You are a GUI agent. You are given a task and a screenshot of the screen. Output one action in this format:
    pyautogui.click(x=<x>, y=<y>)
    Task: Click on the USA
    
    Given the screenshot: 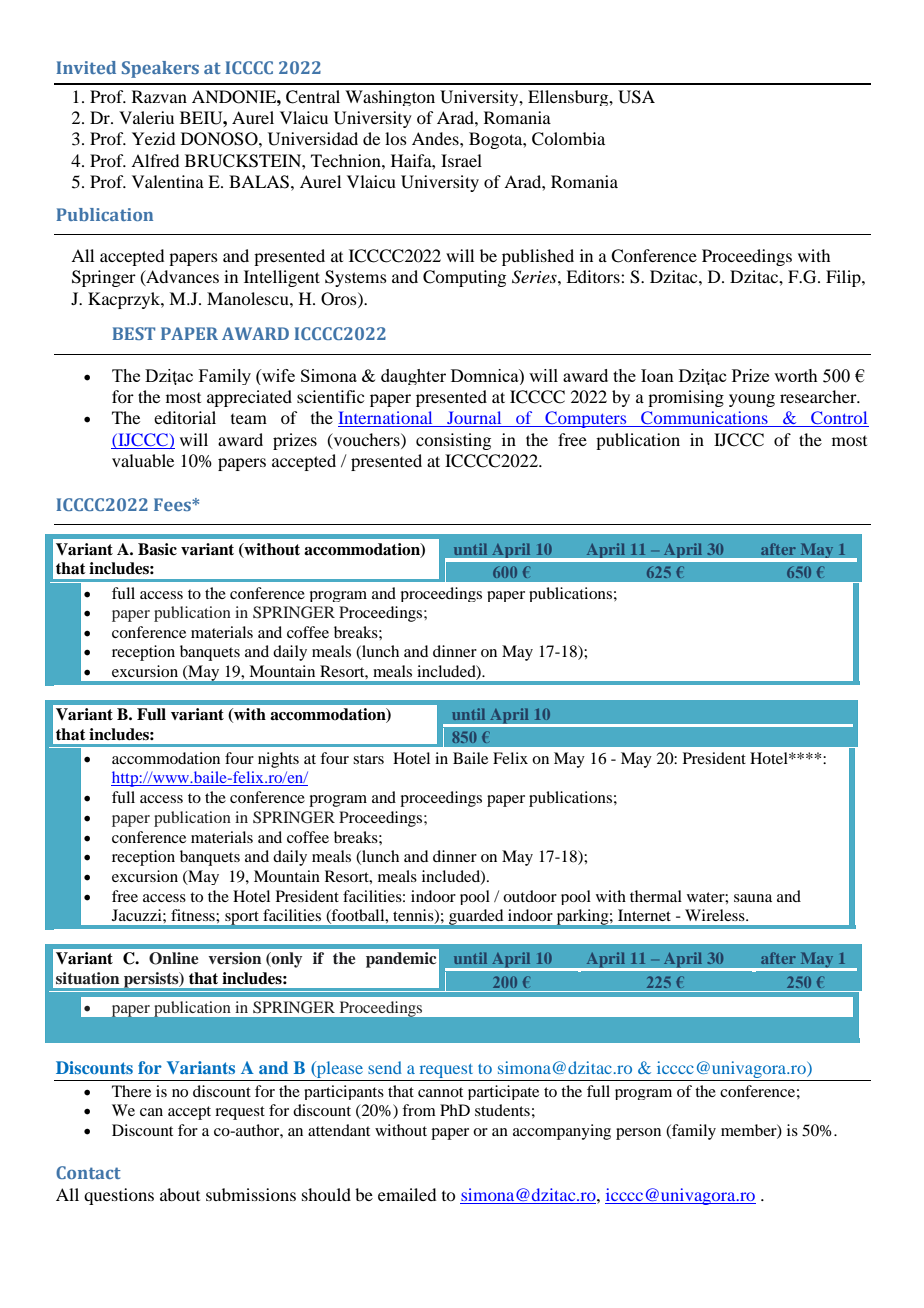 What is the action you would take?
    pyautogui.click(x=636, y=97)
